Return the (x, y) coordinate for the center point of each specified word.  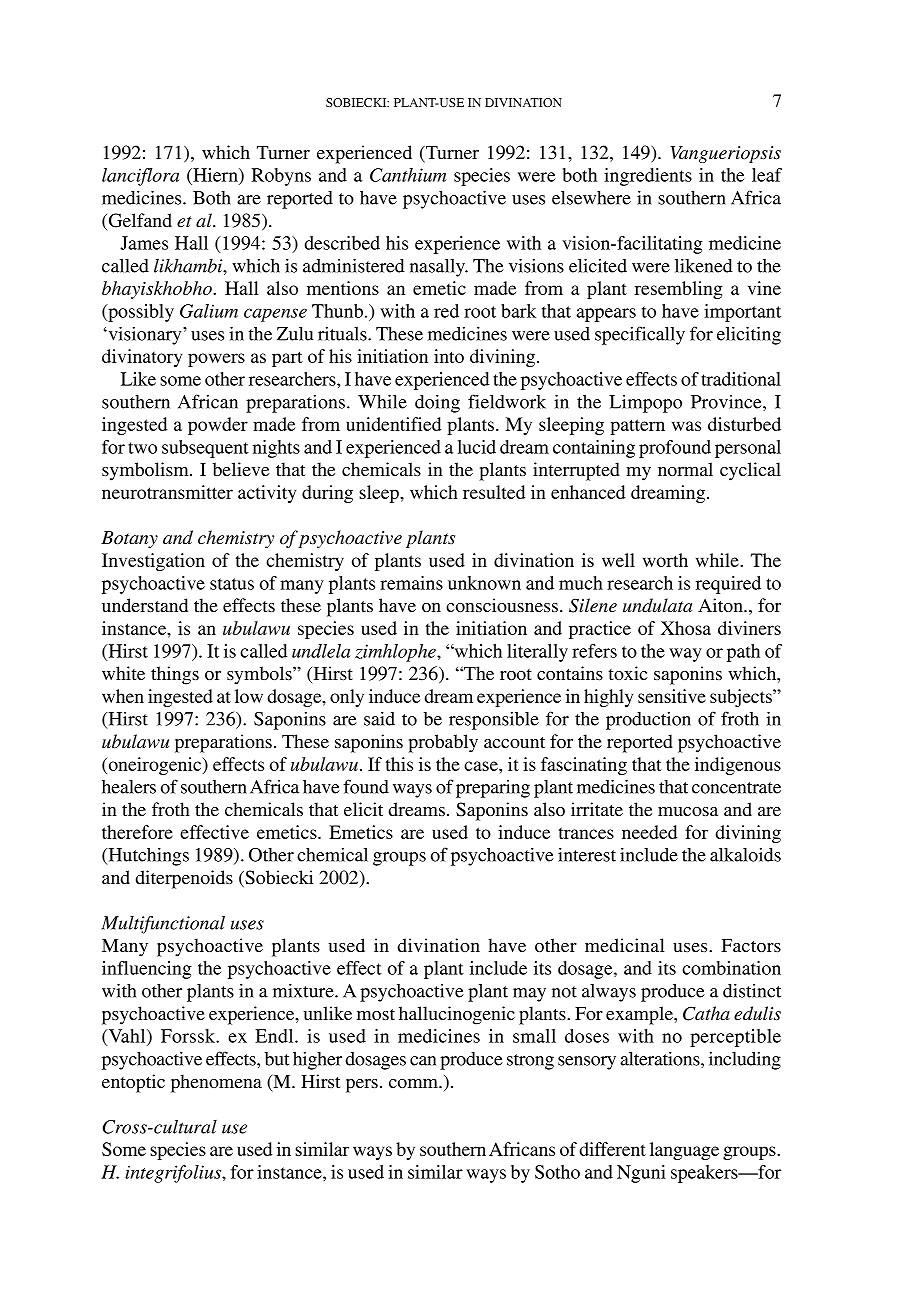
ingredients (648, 177)
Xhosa (686, 628)
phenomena (216, 1083)
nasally (438, 268)
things (175, 675)
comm (415, 1083)
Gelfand (139, 221)
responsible (494, 721)
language (684, 1151)
